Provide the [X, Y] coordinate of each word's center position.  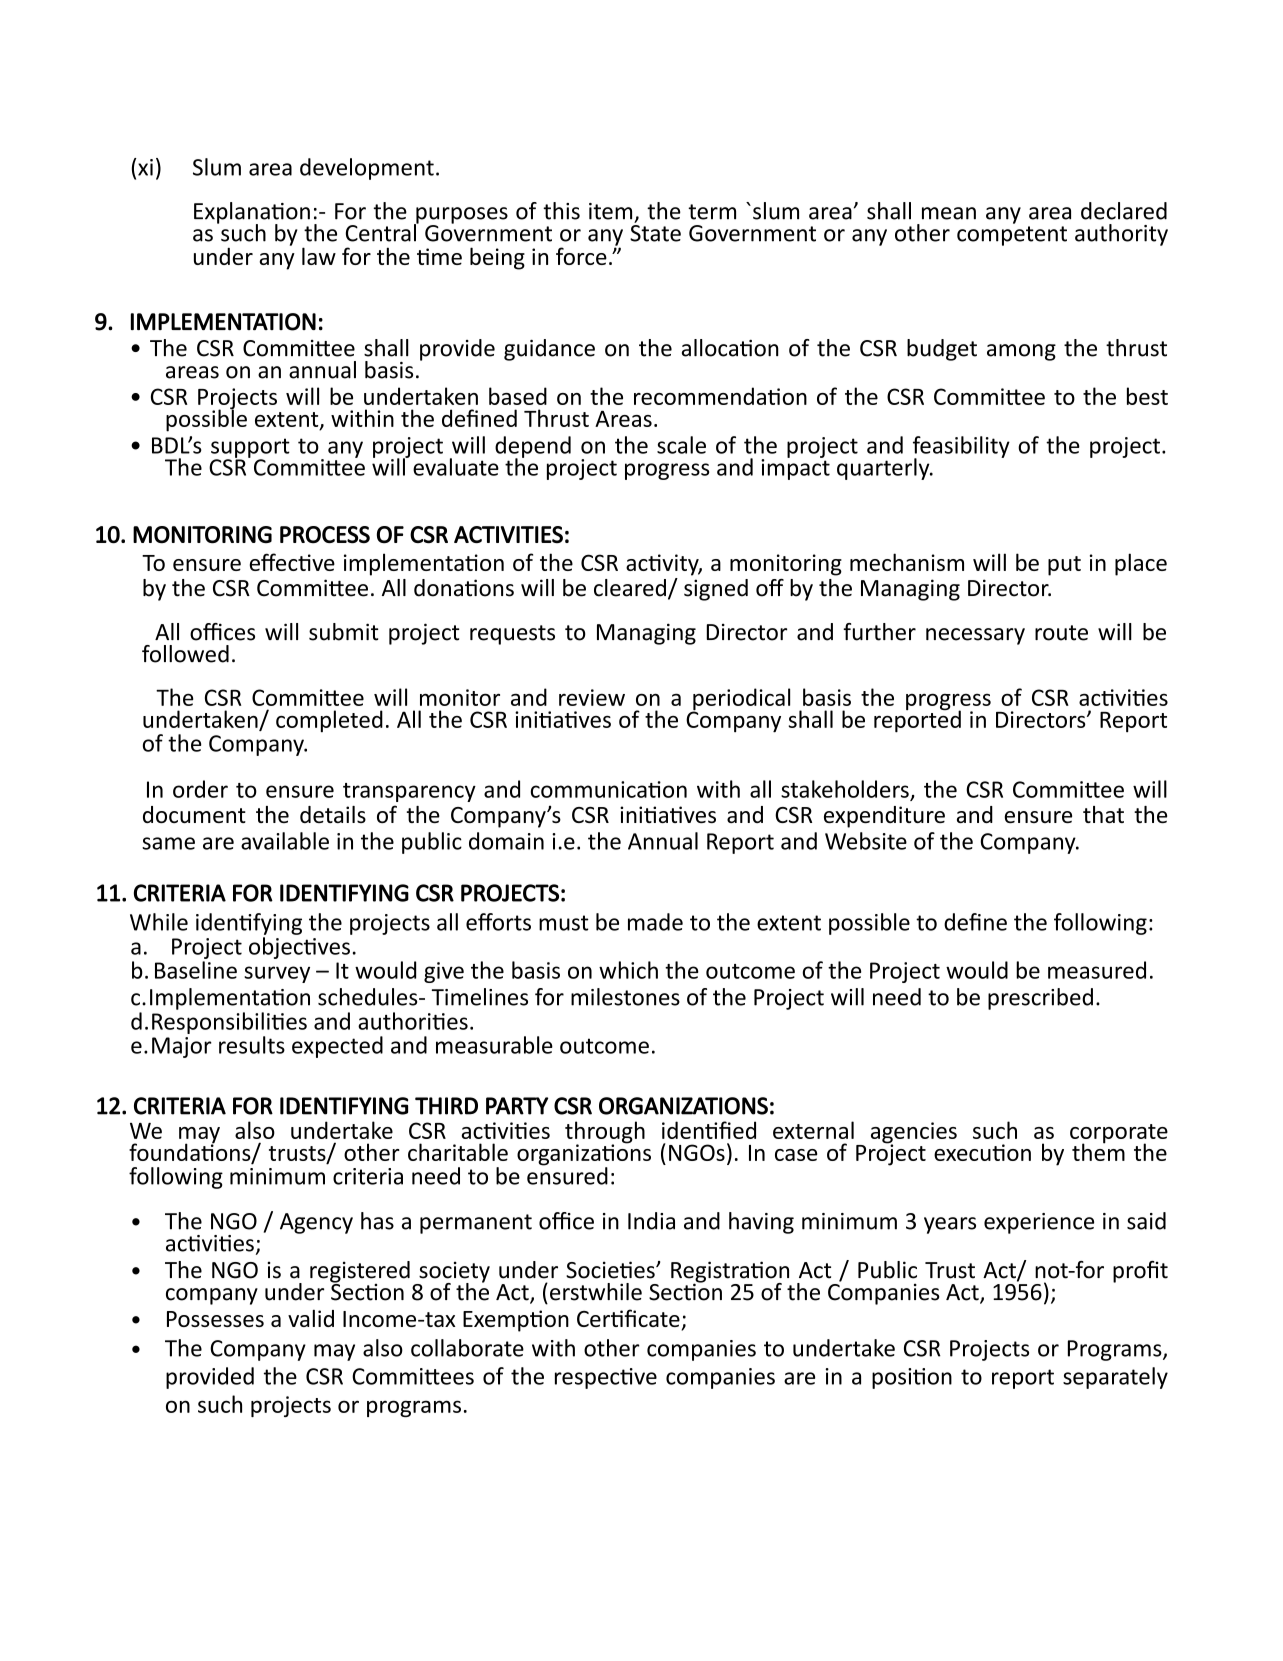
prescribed [1040, 999]
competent [1012, 236]
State [655, 233]
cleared [630, 588]
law [319, 256]
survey [277, 974]
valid [311, 1318]
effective [292, 562]
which [628, 970]
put [1064, 566]
